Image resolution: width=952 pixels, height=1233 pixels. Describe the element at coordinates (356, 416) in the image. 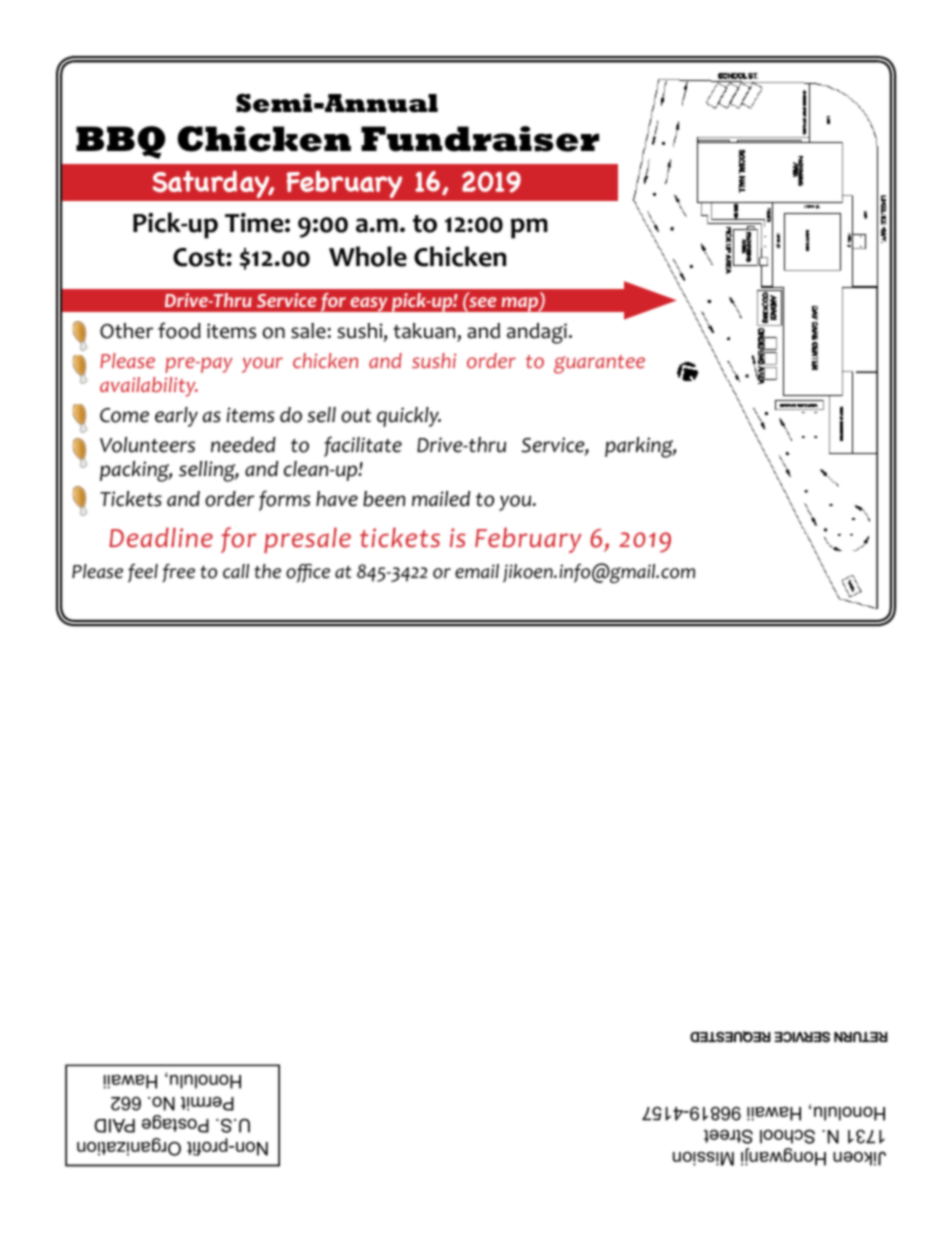

I see `out` at that location.
